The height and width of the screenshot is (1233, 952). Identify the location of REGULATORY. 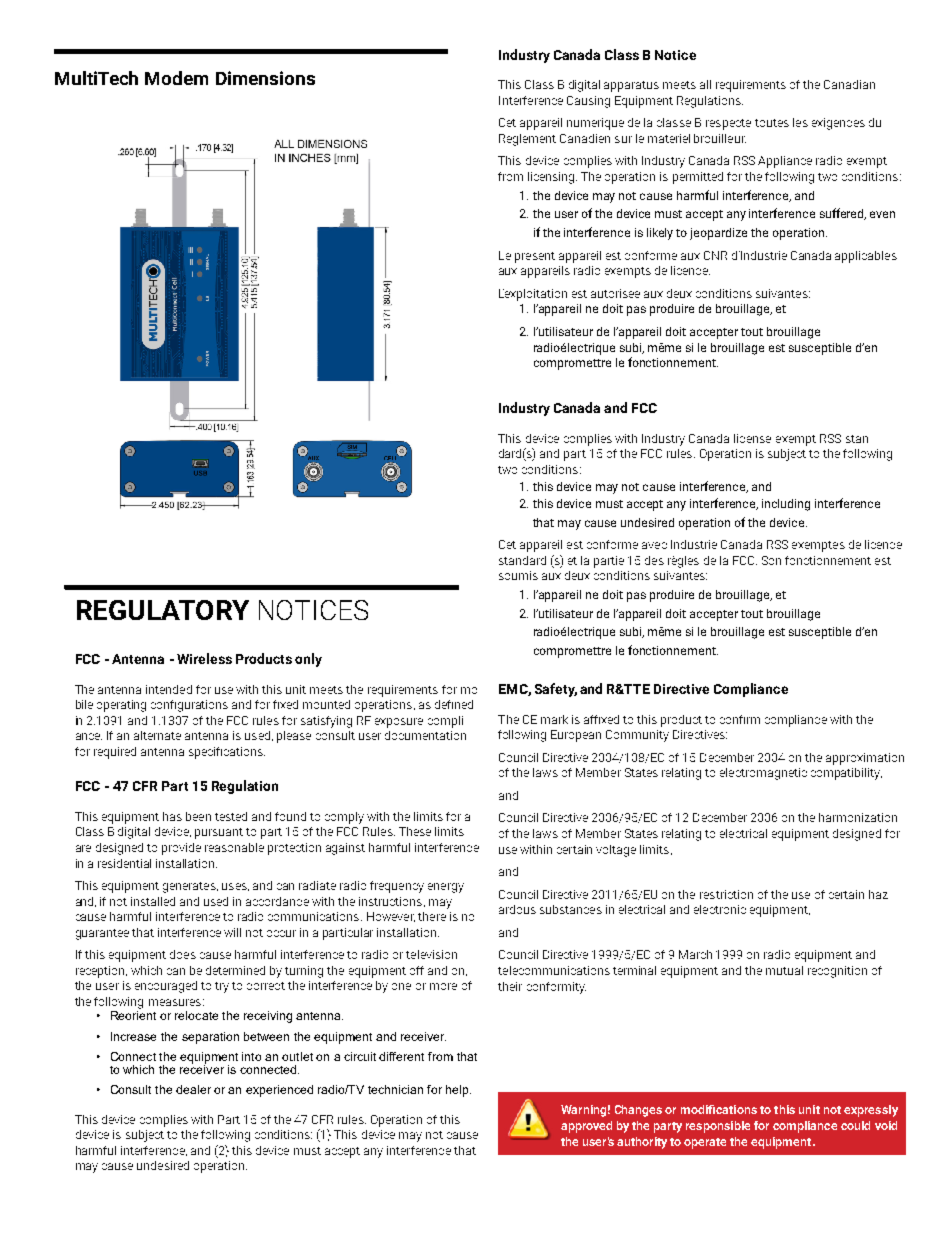
(163, 610).
